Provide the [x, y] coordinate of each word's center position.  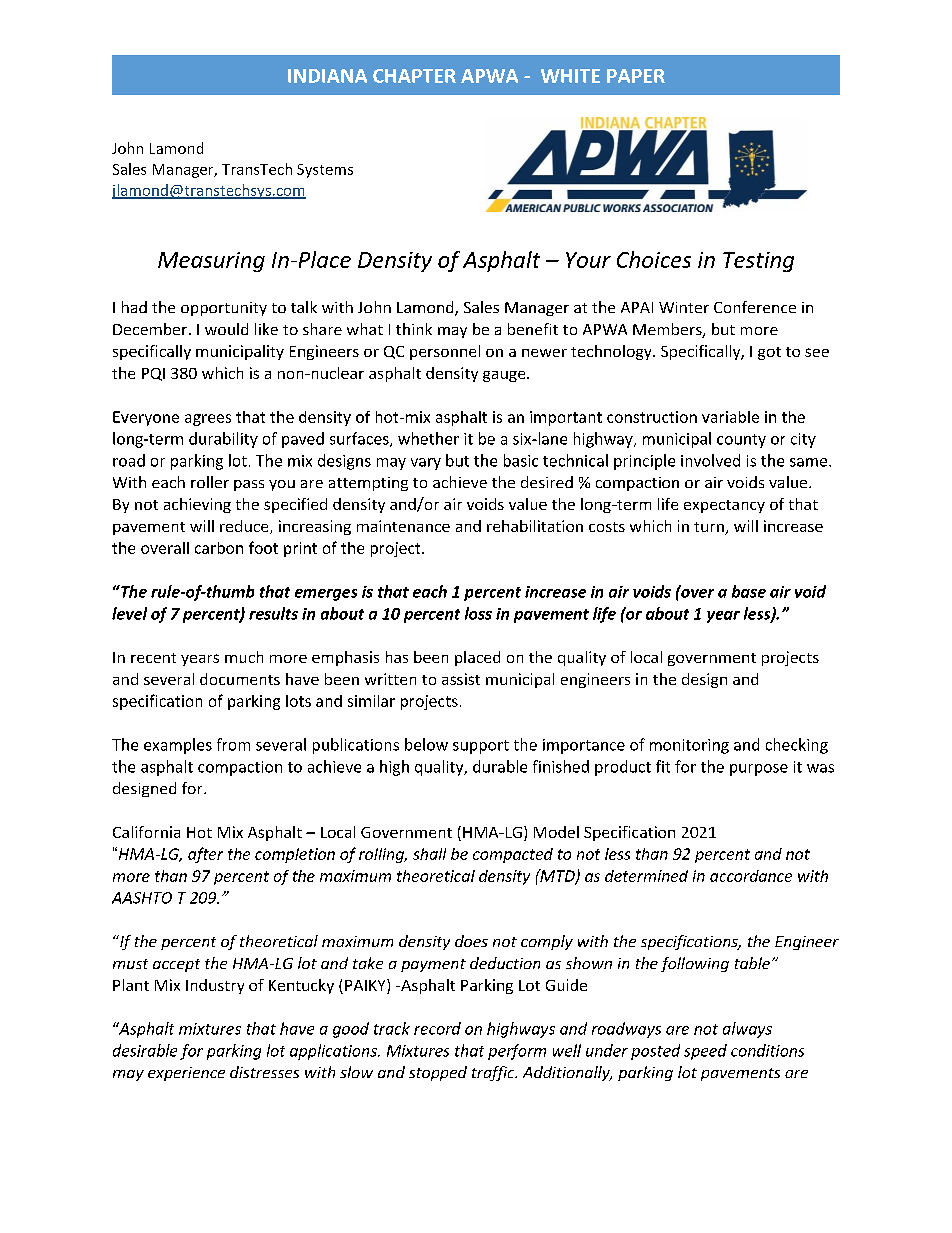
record [437, 1028]
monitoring [689, 746]
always [747, 1030]
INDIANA [327, 76]
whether [428, 438]
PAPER [636, 76]
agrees [208, 420]
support [481, 747]
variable [730, 417]
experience [186, 1074]
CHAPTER [414, 76]
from [233, 744]
